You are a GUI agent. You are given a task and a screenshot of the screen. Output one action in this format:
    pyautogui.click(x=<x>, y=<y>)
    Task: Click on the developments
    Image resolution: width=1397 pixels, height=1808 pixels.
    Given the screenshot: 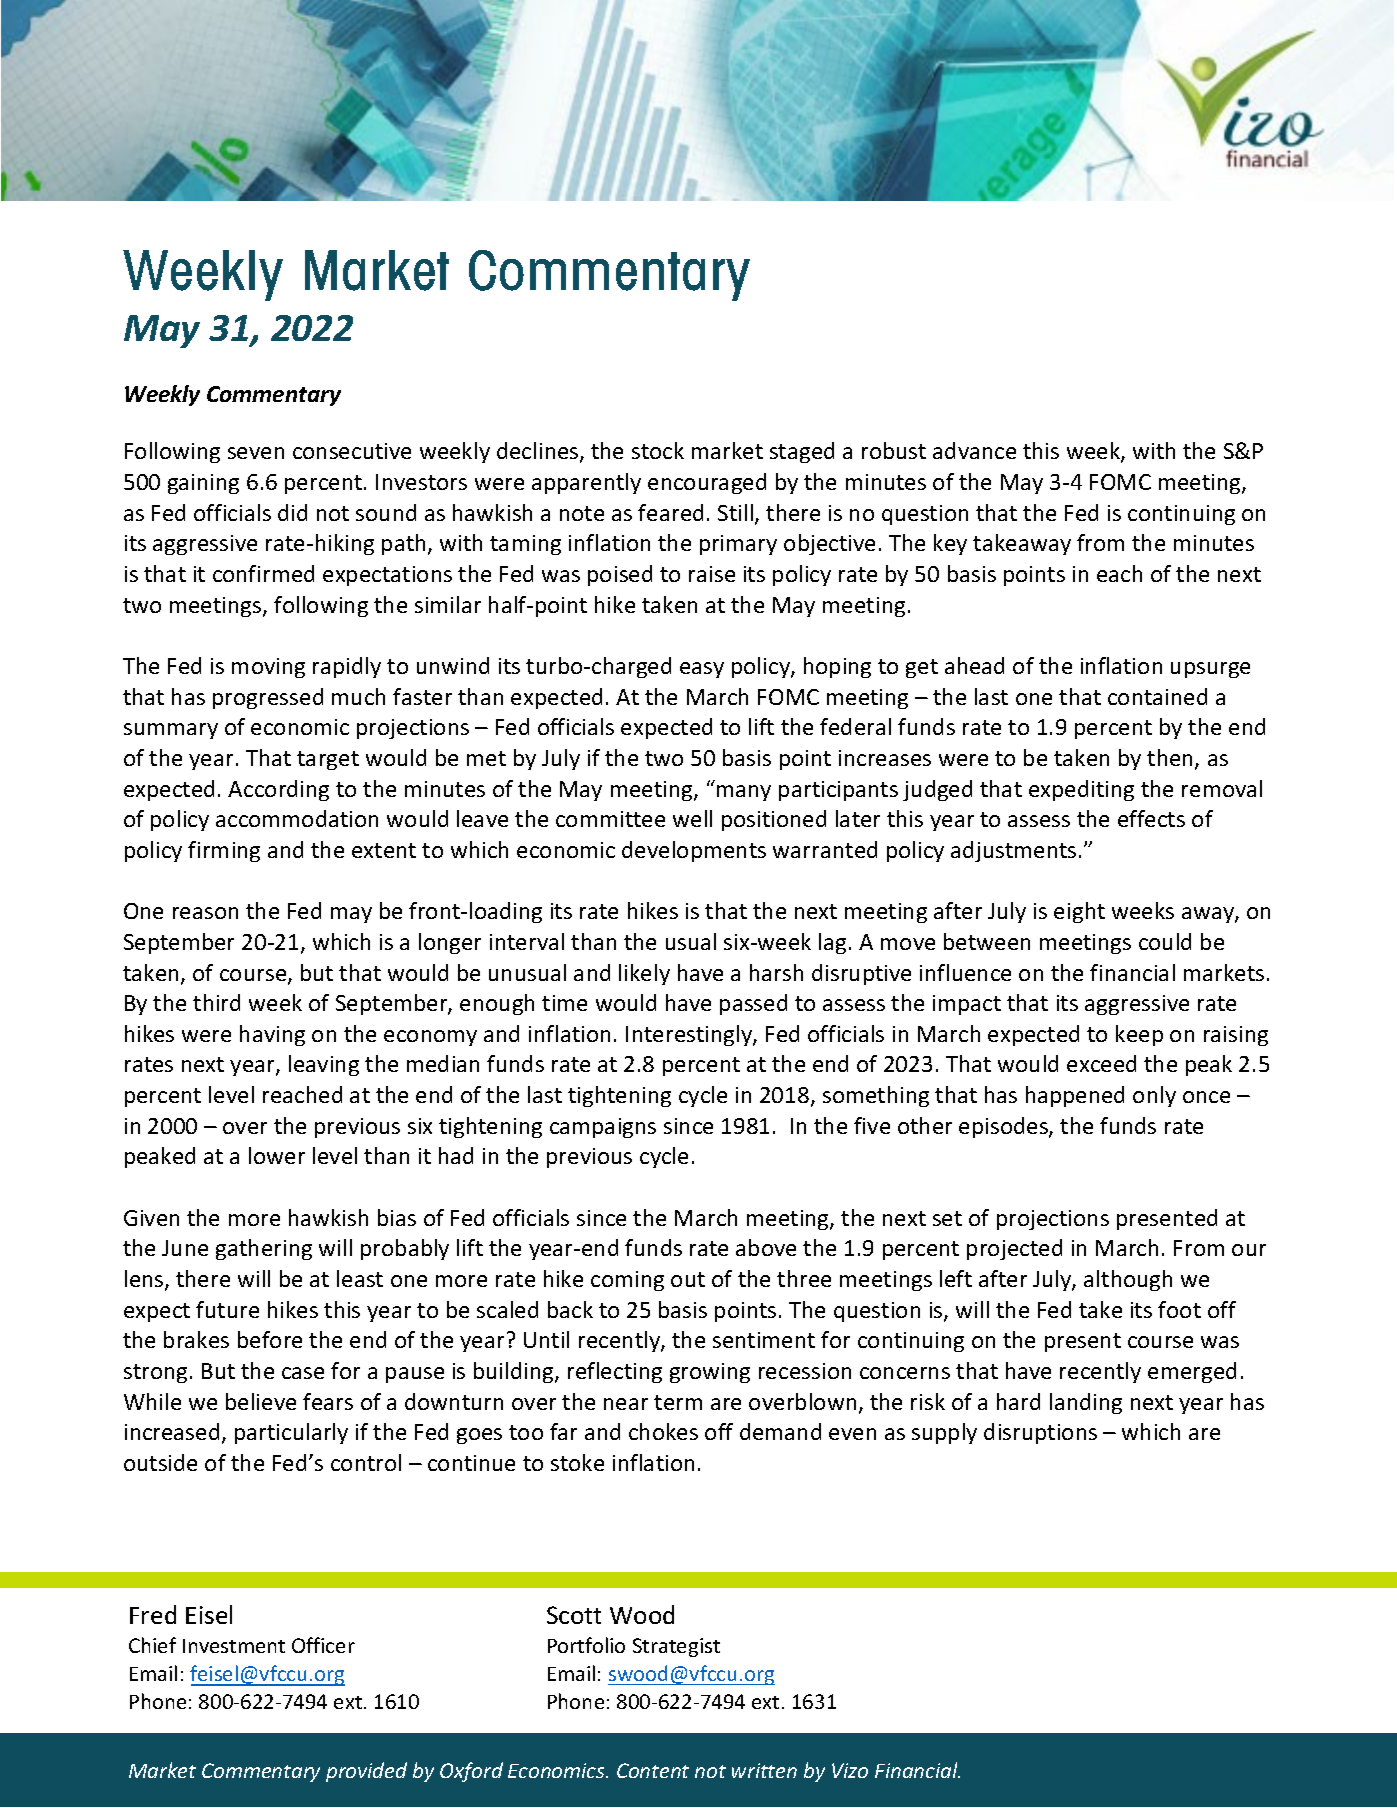 What is the action you would take?
    pyautogui.click(x=694, y=851)
